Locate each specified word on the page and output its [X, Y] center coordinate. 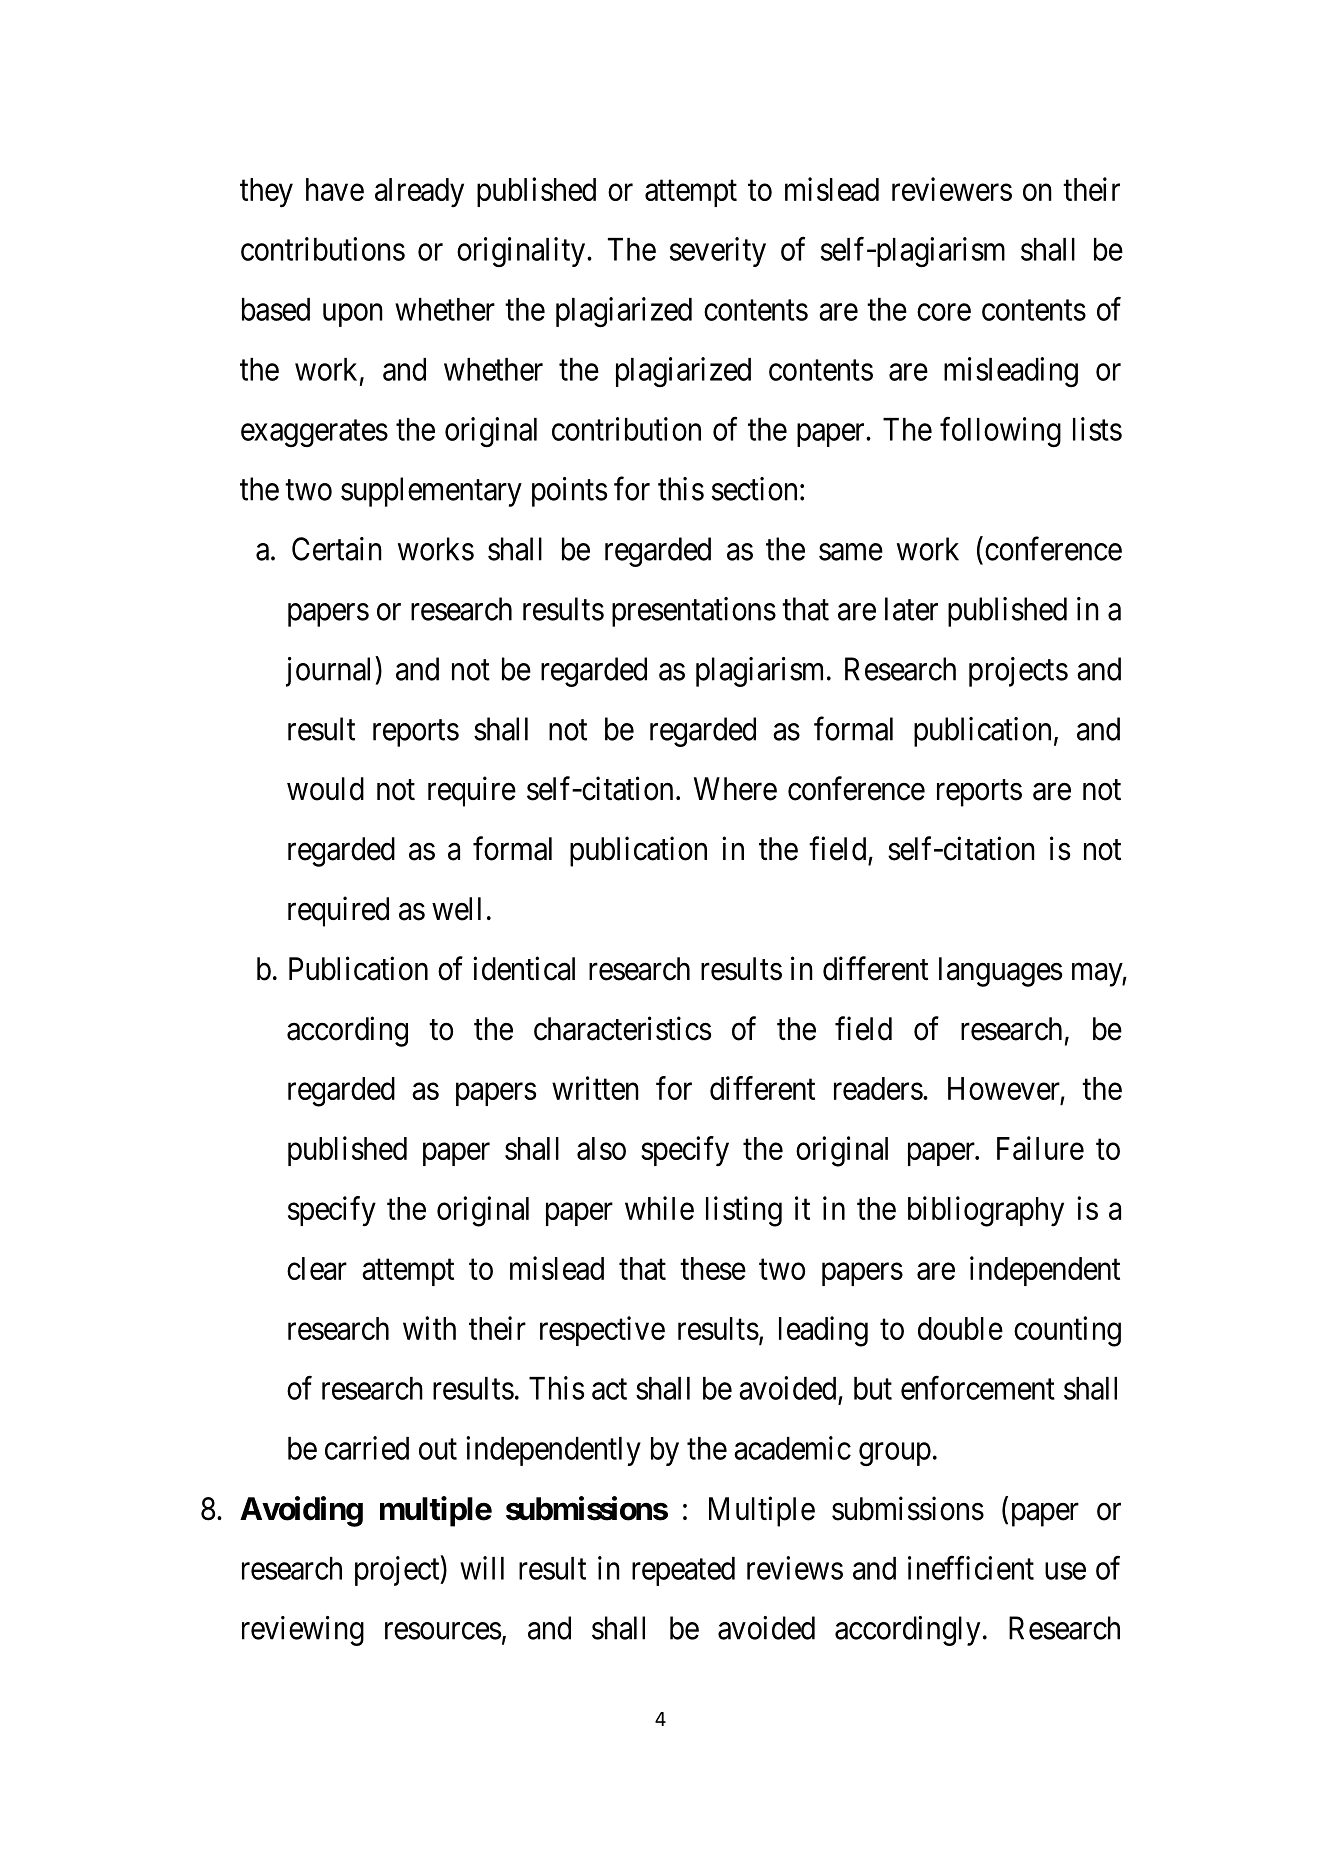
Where [735, 789]
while [659, 1208]
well [456, 909]
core [944, 312]
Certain [337, 549]
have [335, 189]
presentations [694, 612]
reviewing [303, 1631]
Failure [1040, 1148]
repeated [683, 1571]
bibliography [986, 1211]
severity [718, 252]
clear [317, 1268]
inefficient [971, 1568]
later [911, 609]
